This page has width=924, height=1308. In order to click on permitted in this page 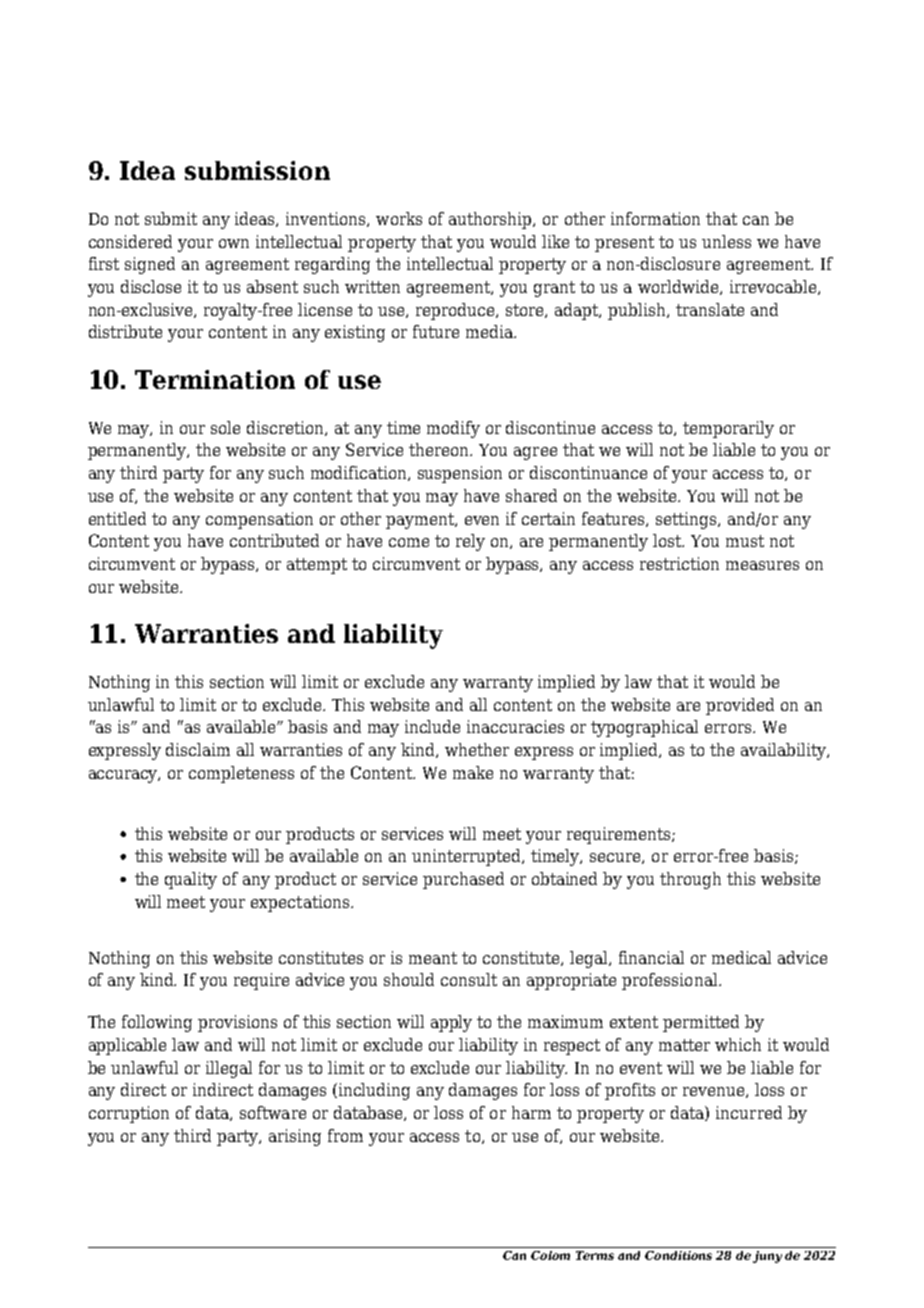, I will do `click(701, 1023)`.
